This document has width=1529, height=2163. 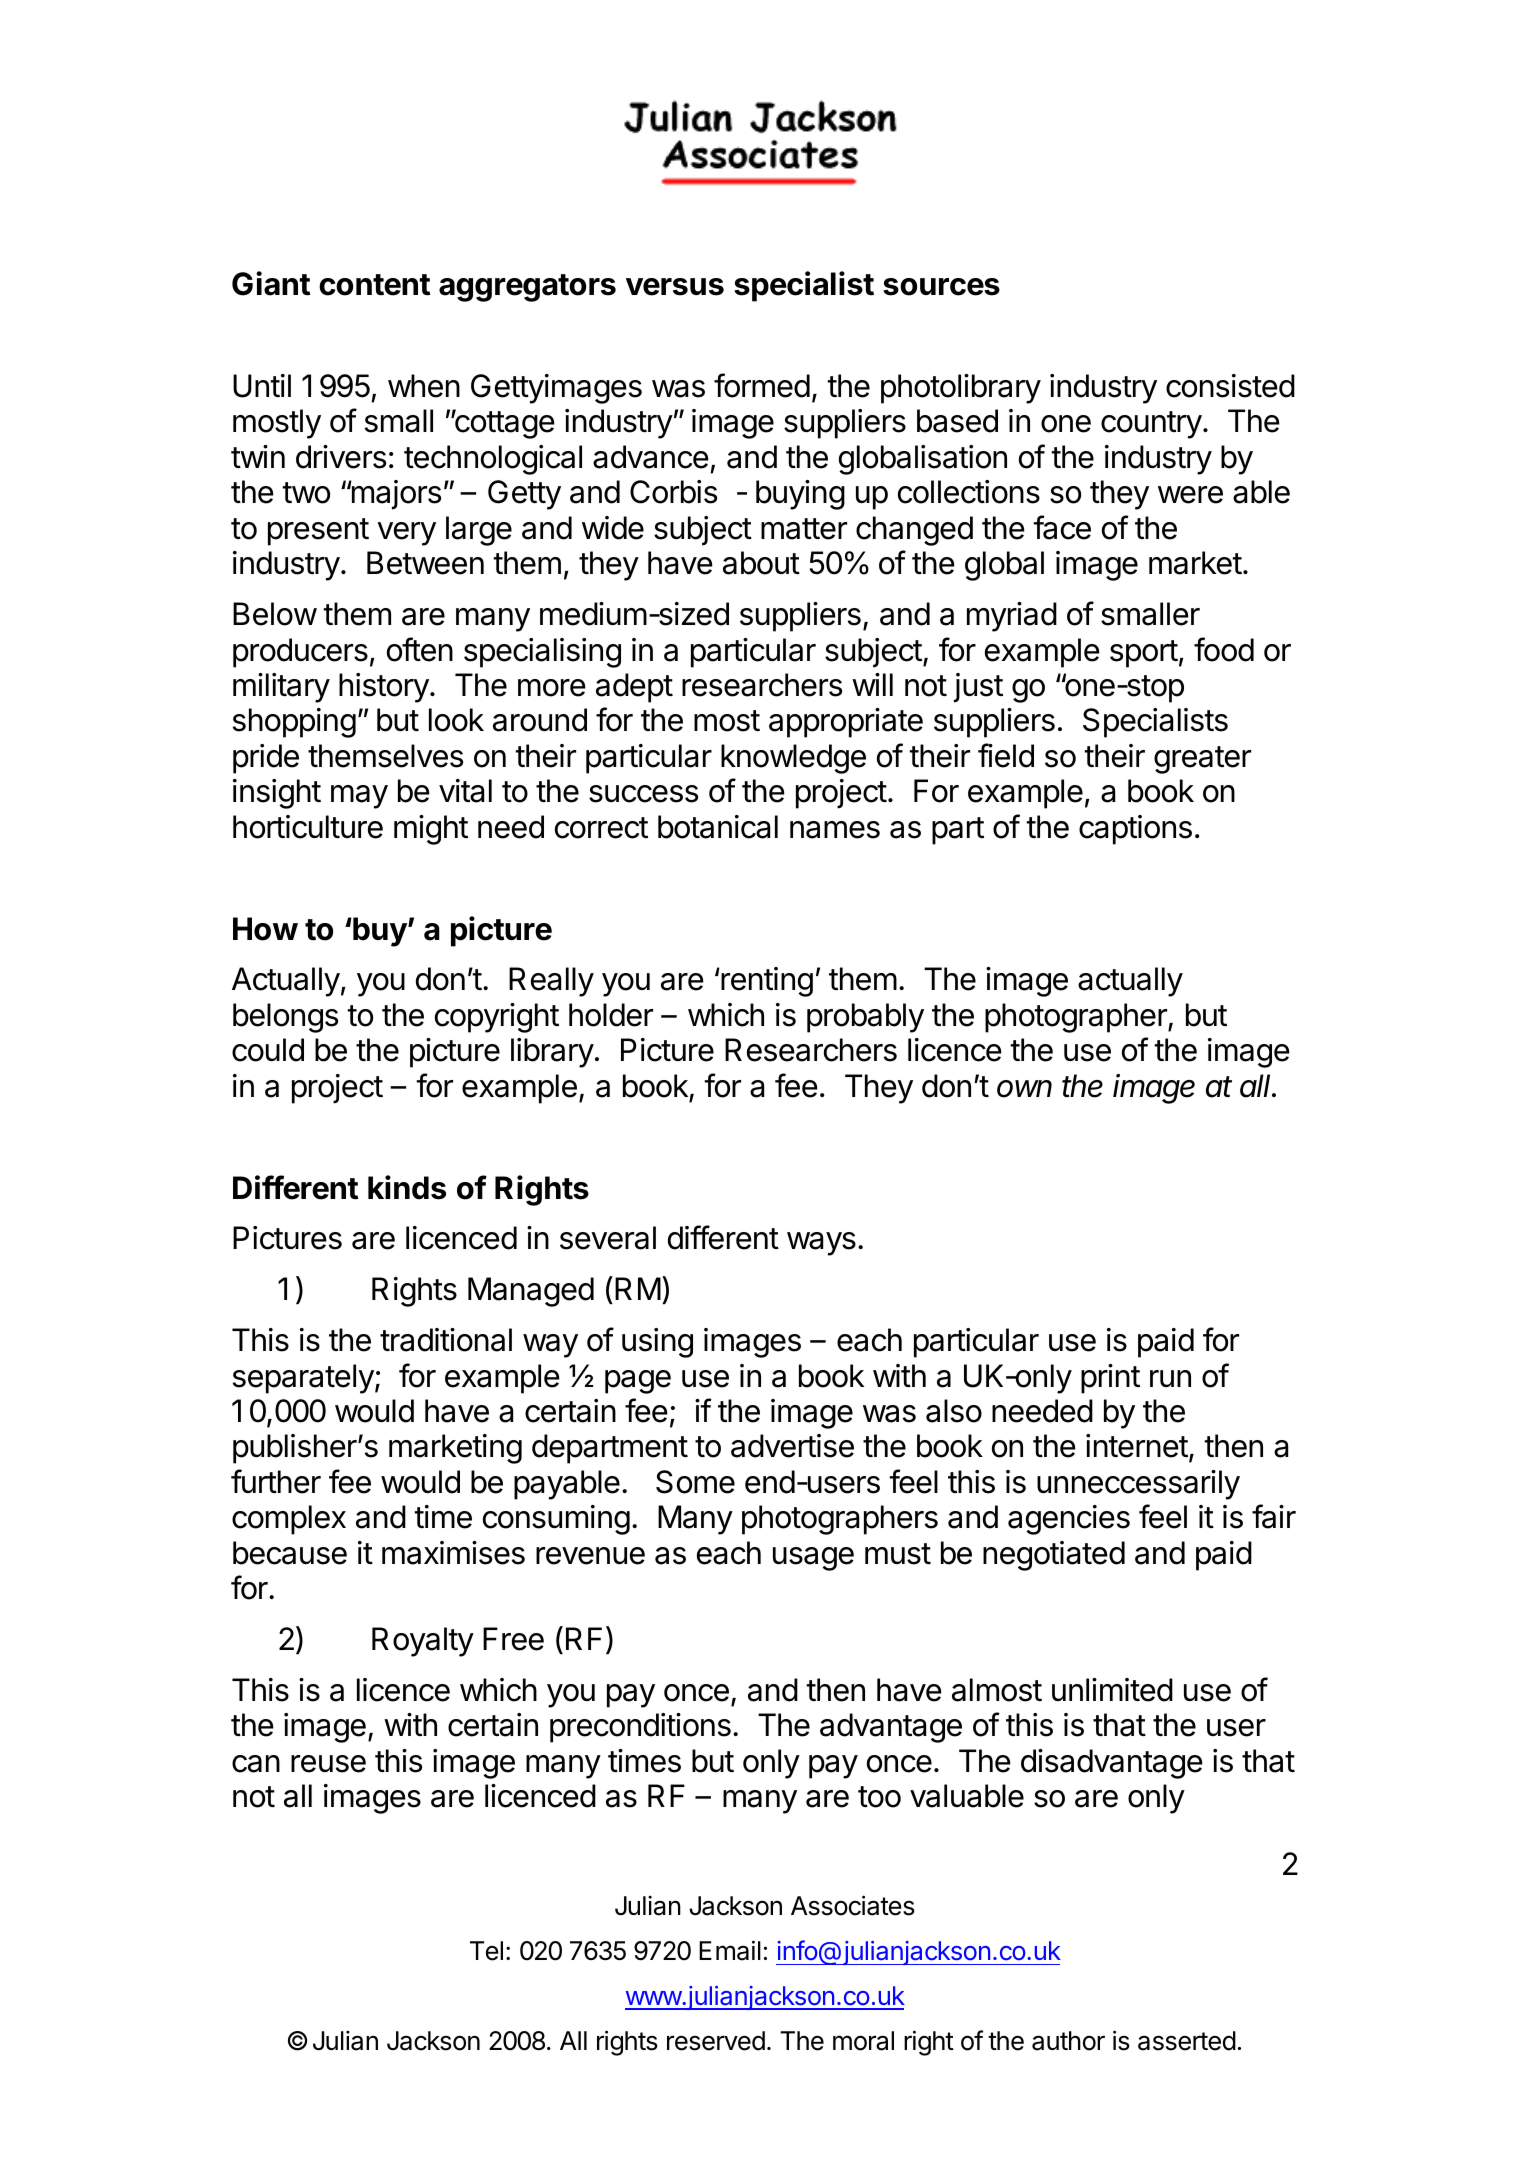 I want to click on content, so click(x=374, y=285).
